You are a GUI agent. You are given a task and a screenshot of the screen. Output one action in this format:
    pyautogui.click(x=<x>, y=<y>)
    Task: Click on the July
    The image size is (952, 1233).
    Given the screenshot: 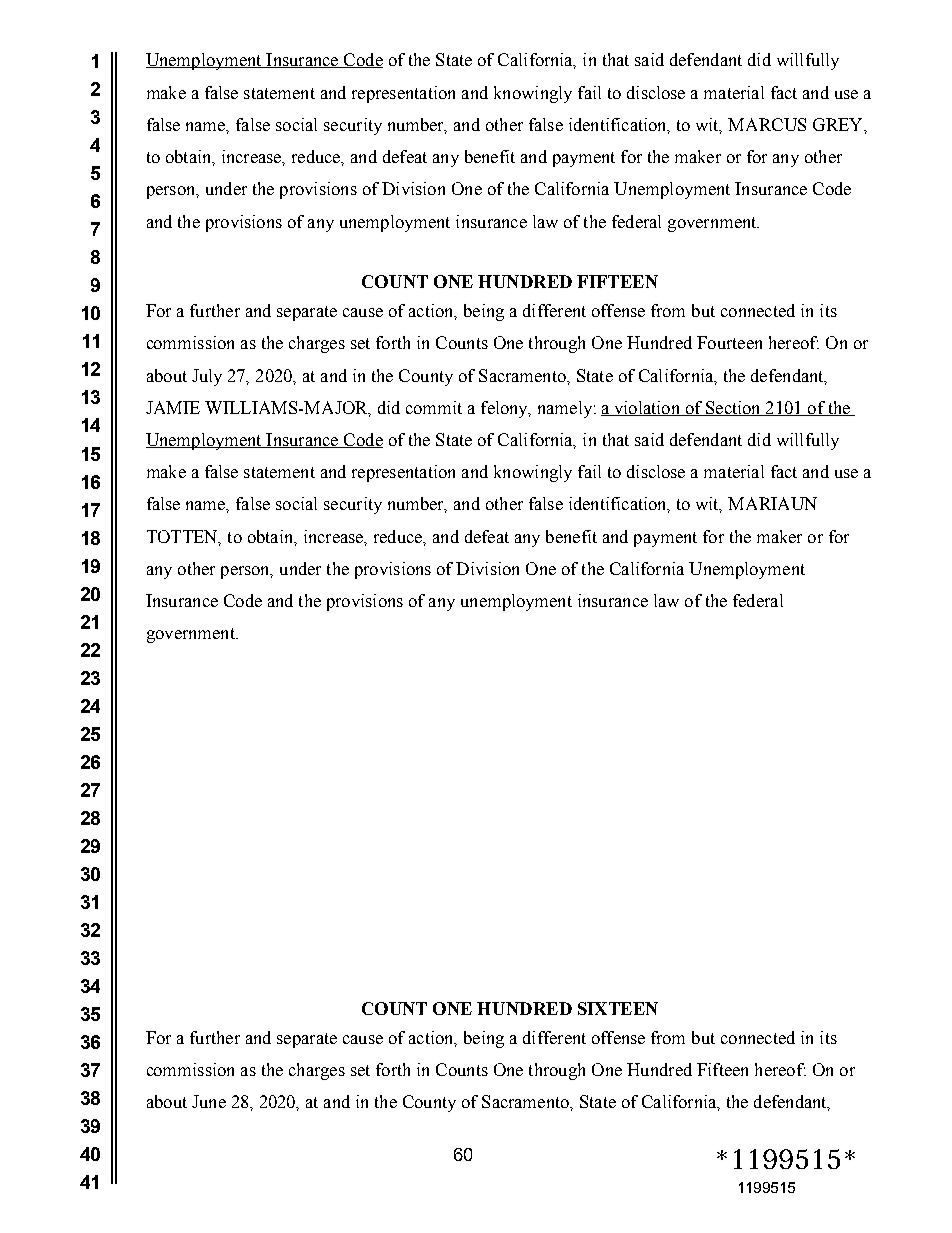 What is the action you would take?
    pyautogui.click(x=207, y=377)
